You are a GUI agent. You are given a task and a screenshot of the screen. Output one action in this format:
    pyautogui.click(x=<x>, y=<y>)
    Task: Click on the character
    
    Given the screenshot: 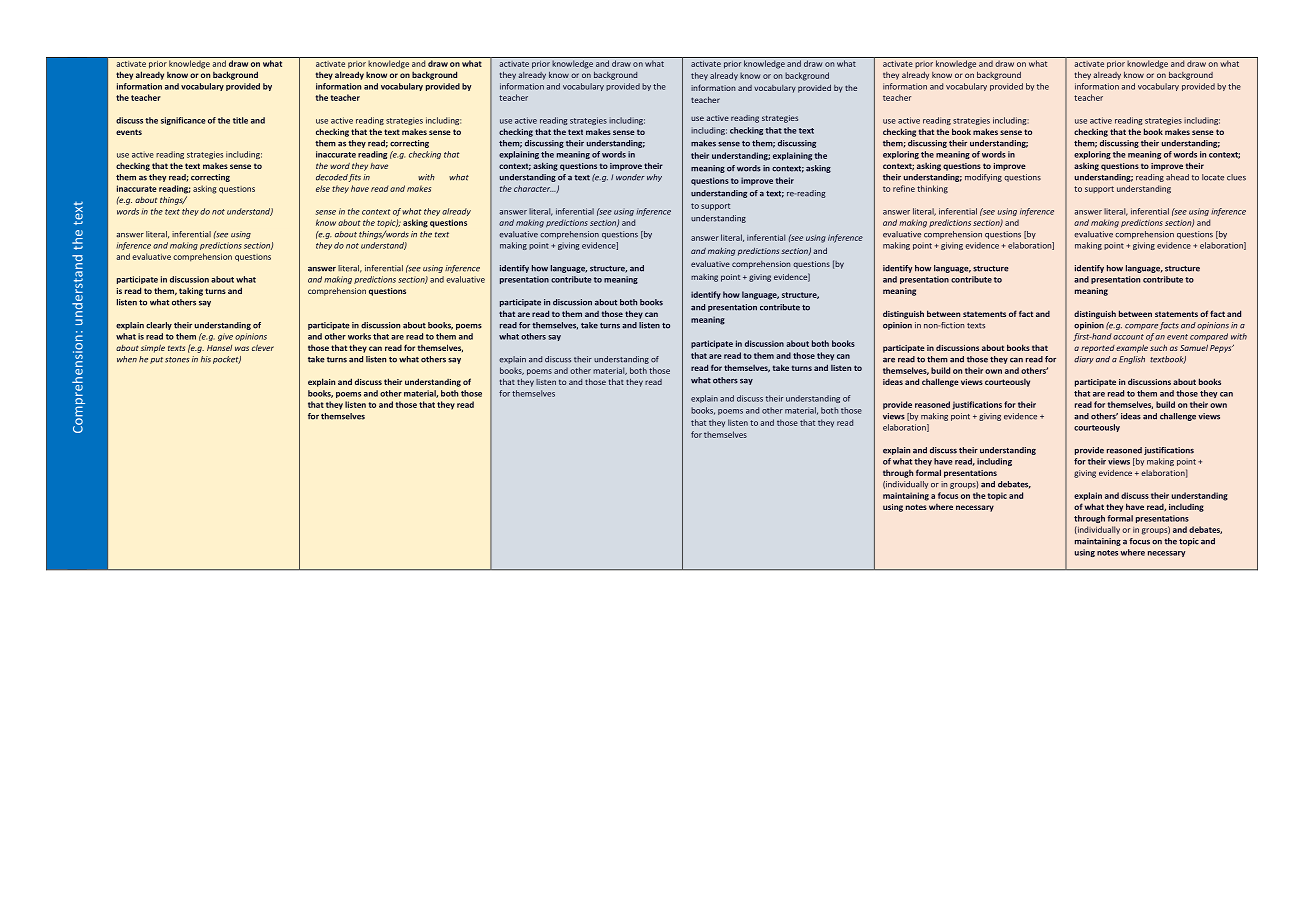 What is the action you would take?
    pyautogui.click(x=533, y=188)
